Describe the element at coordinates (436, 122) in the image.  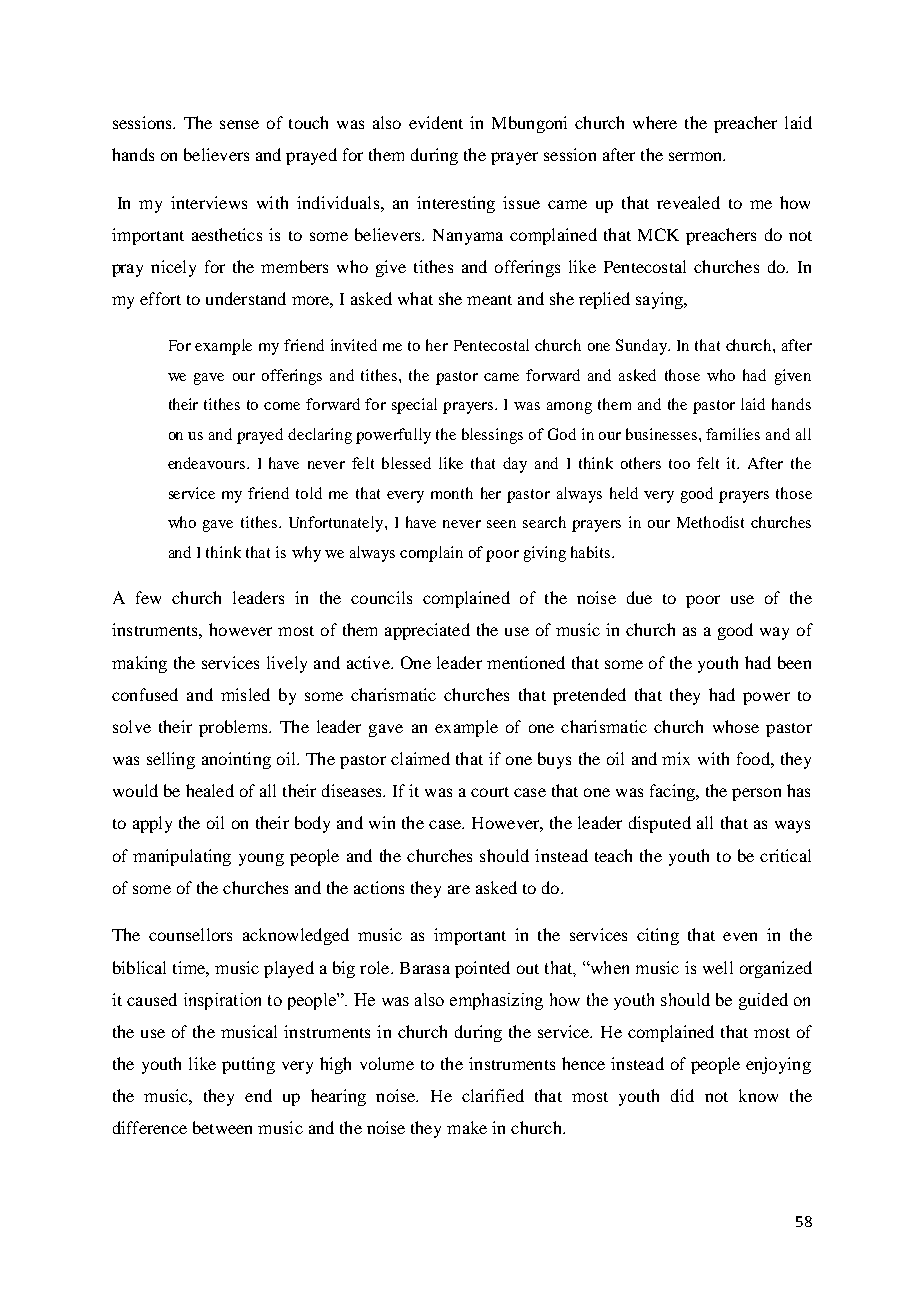
I see `evident` at that location.
